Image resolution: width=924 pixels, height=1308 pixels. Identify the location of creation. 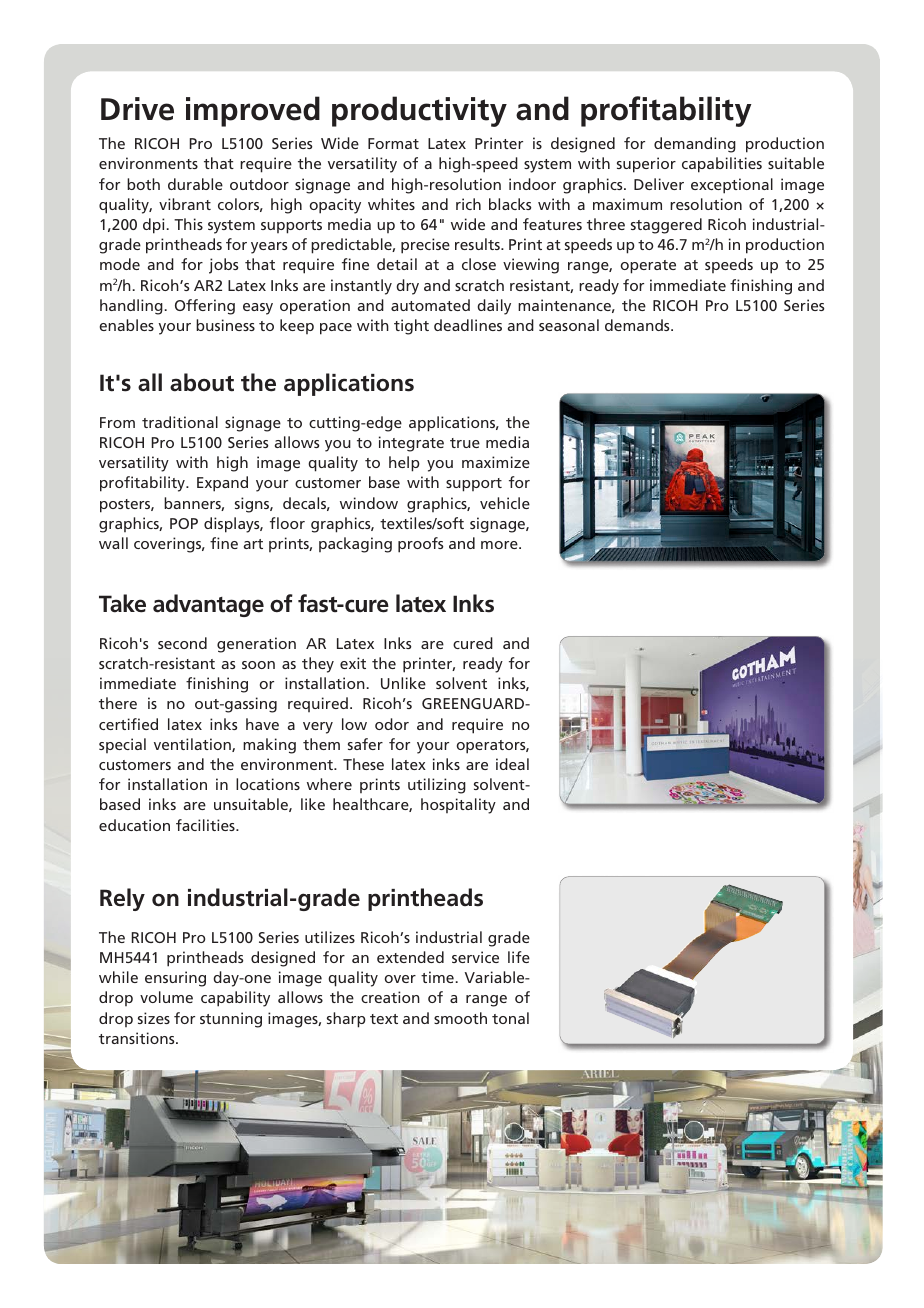
(390, 997).
